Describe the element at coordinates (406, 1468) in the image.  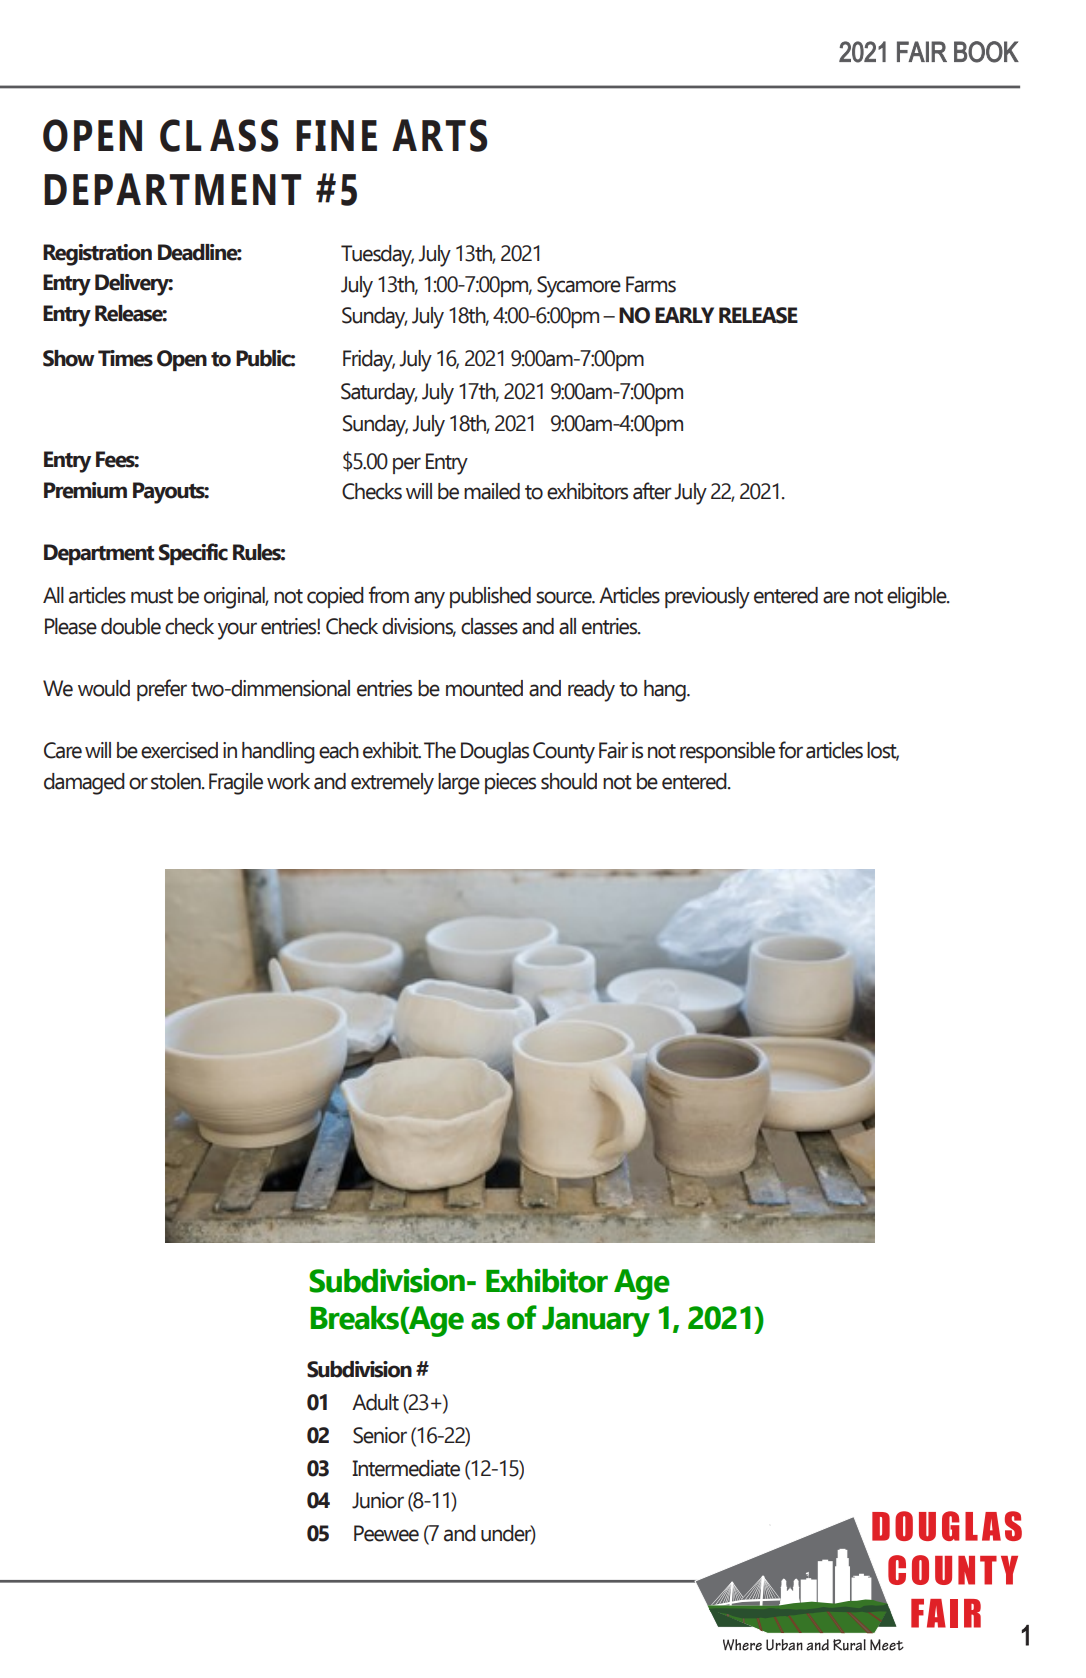
I see `Intermediate` at that location.
